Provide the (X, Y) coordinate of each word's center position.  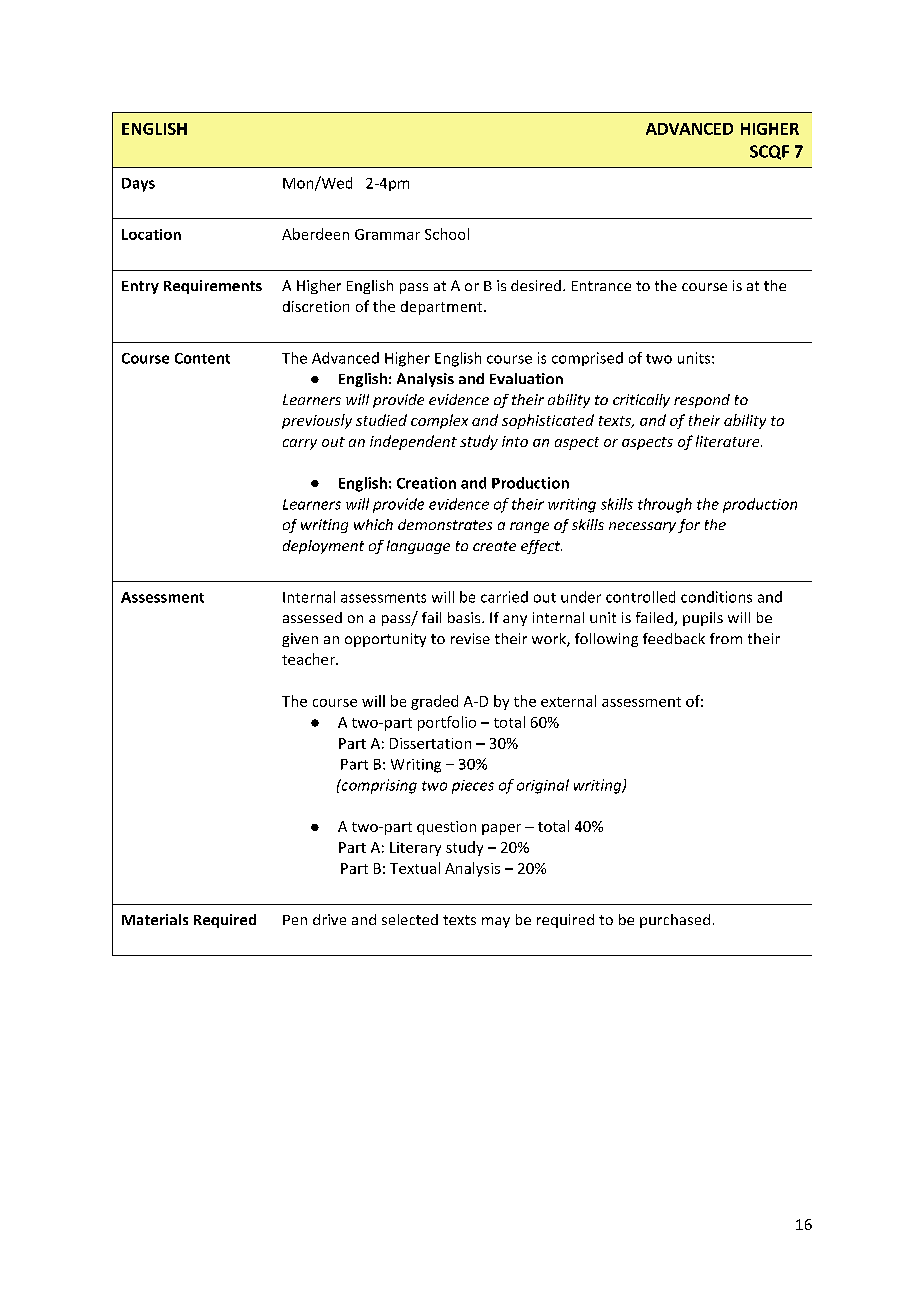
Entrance (601, 286)
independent (413, 442)
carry (300, 444)
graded (434, 702)
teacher (309, 659)
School (447, 234)
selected (410, 919)
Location (151, 234)
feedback (674, 638)
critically (641, 401)
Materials (155, 919)
